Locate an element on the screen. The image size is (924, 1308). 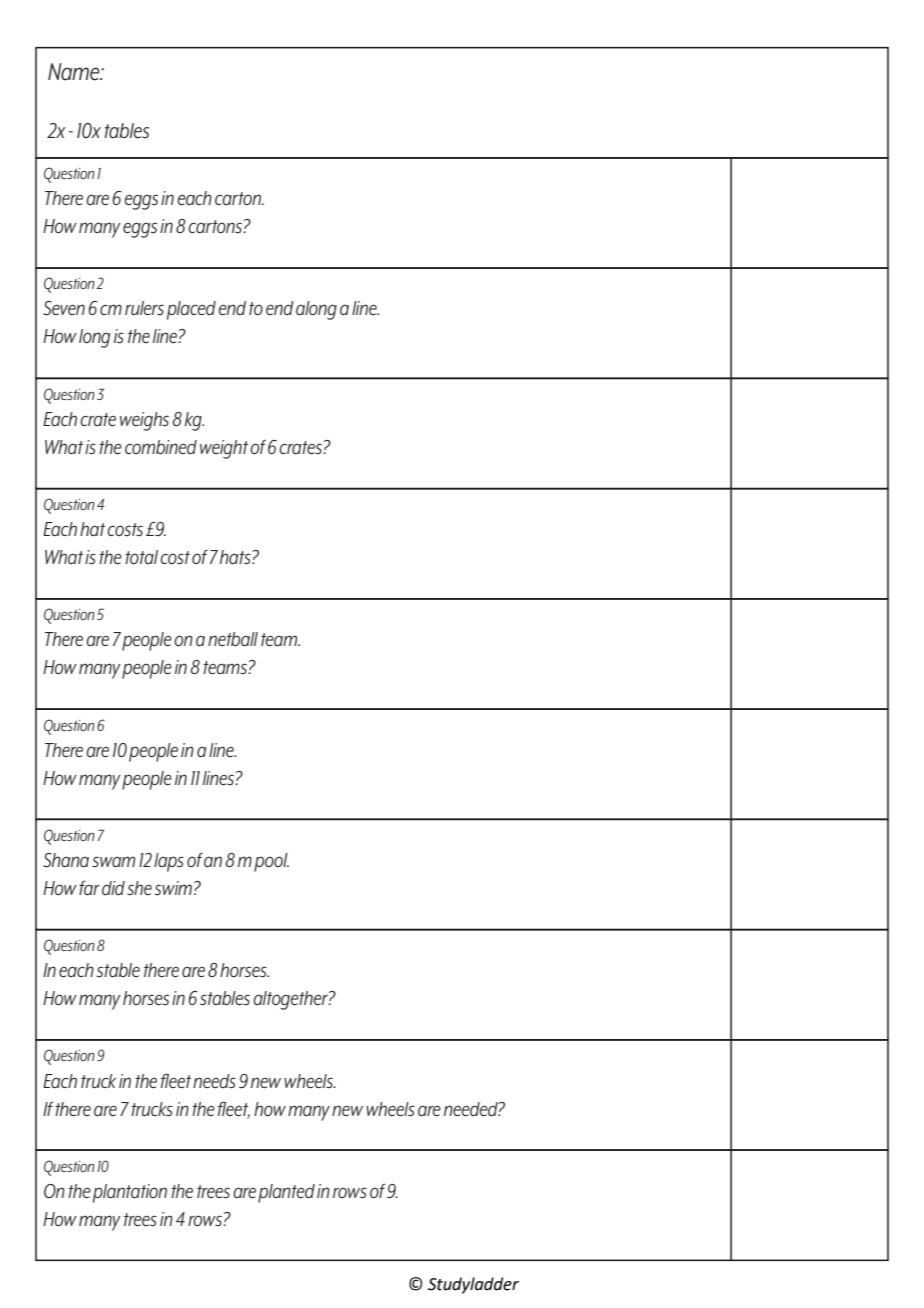
pool is located at coordinates (271, 862).
